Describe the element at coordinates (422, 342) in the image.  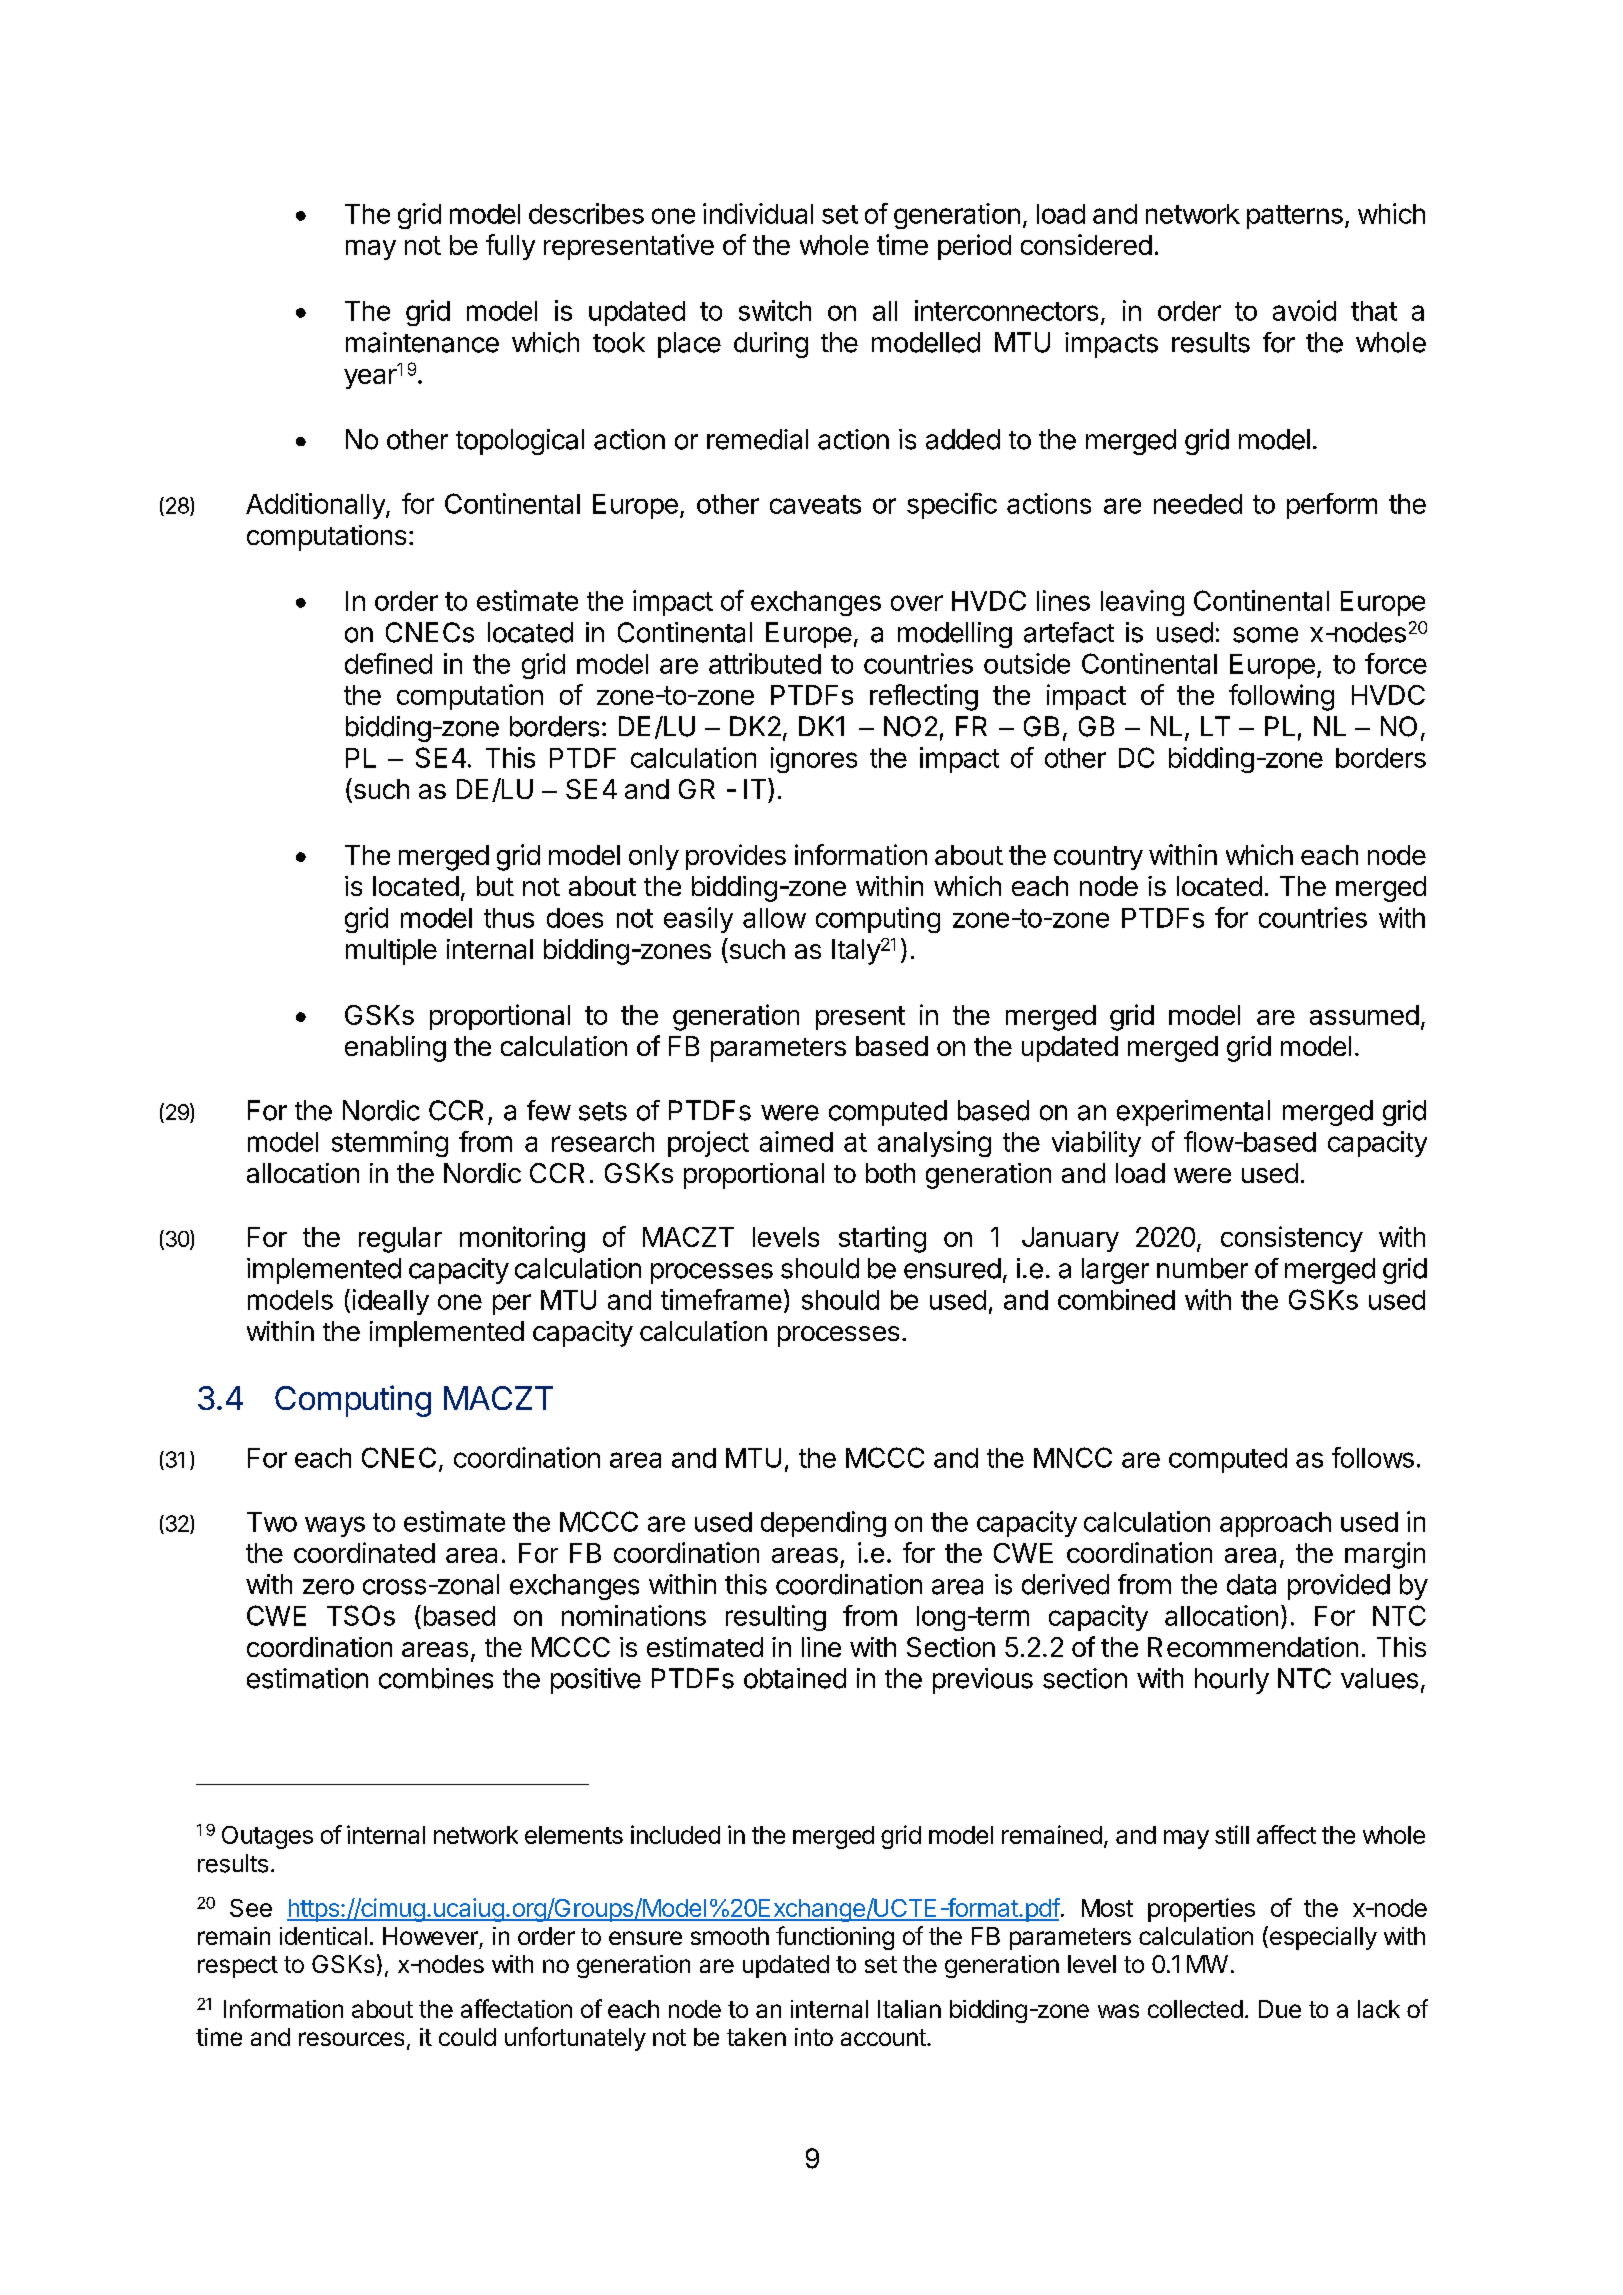
I see `maintenance` at that location.
